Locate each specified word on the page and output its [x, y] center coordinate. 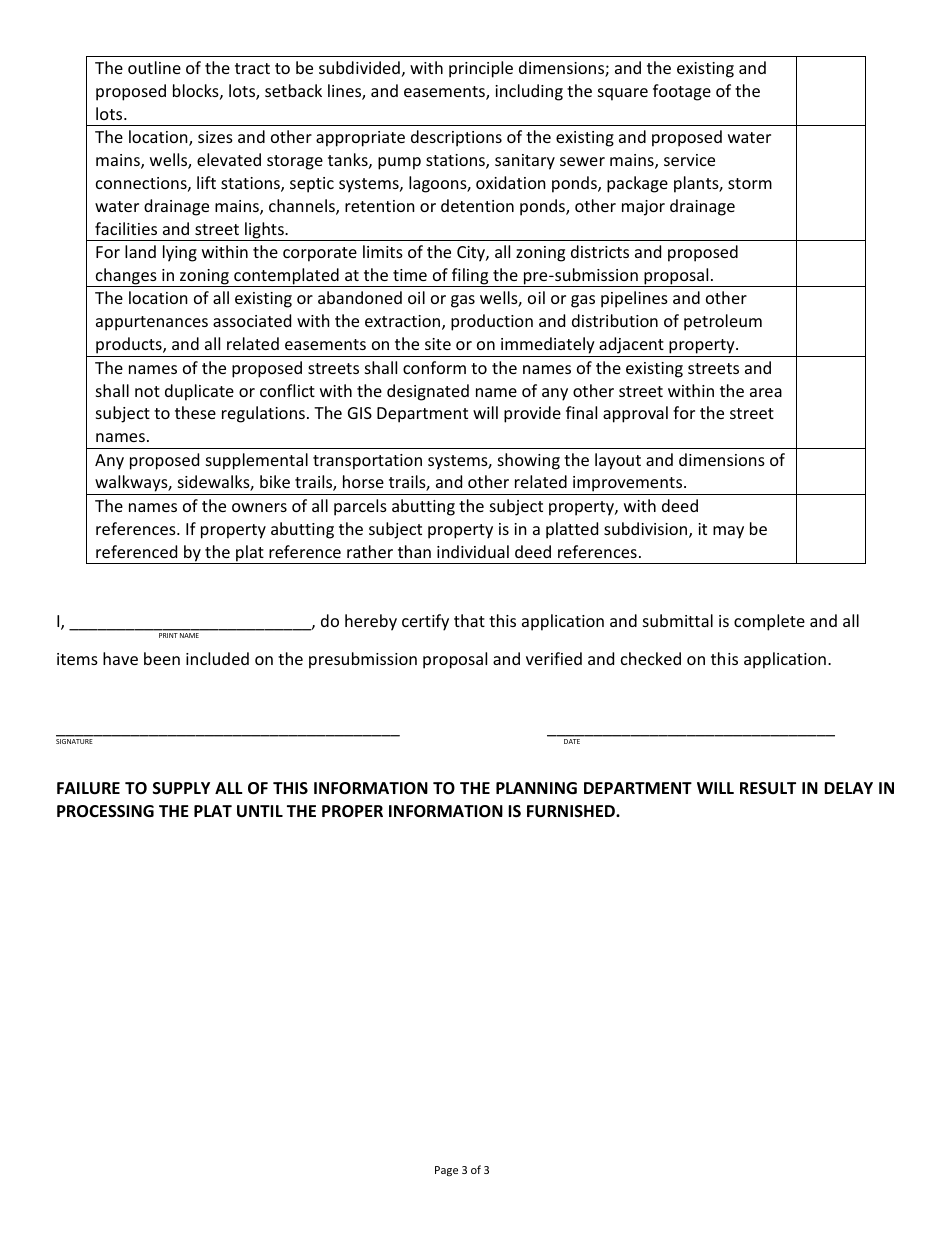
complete [769, 622]
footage [682, 92]
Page [446, 1171]
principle [481, 69]
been [162, 658]
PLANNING [536, 788]
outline [154, 67]
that [469, 620]
